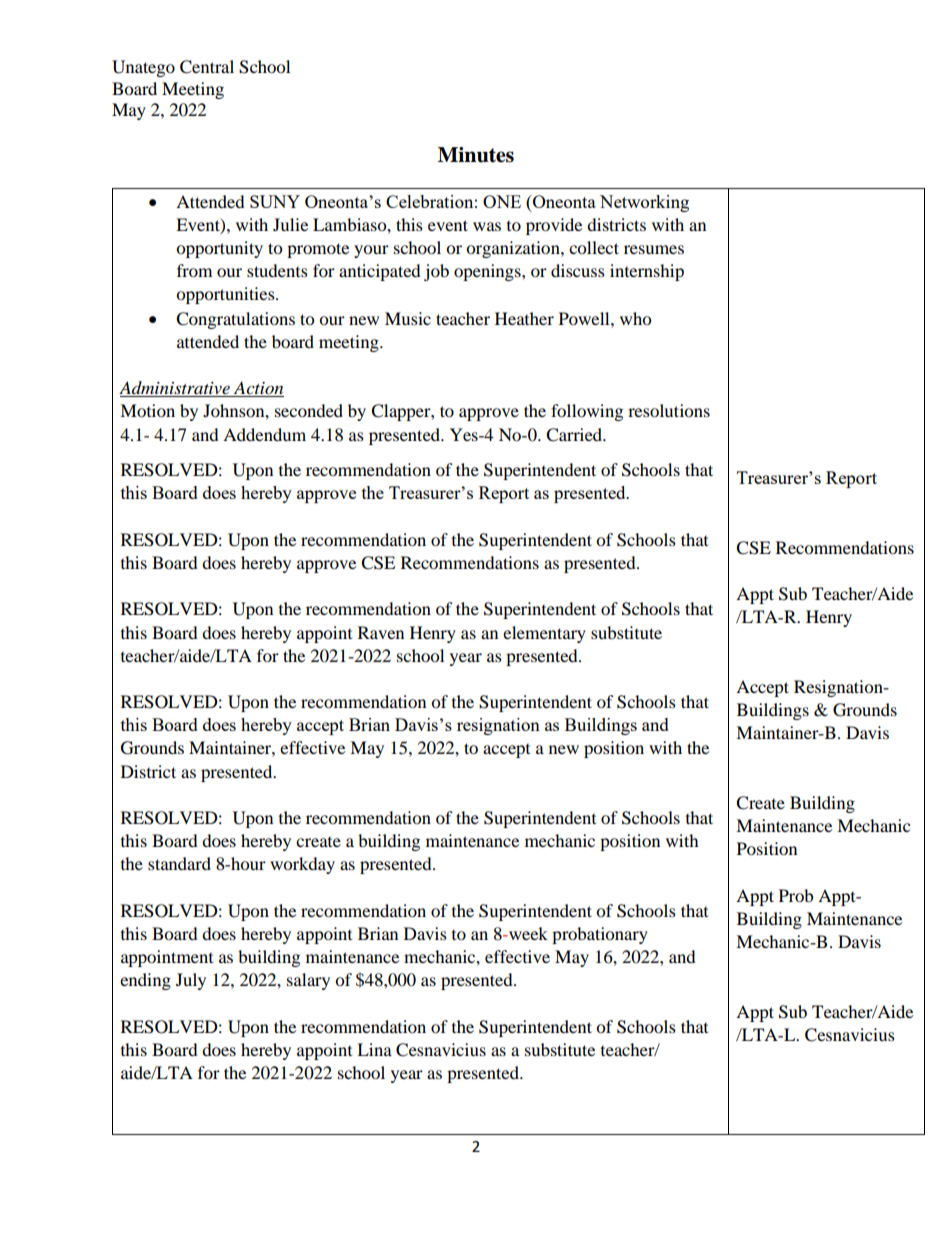  I want to click on workday, so click(302, 865).
